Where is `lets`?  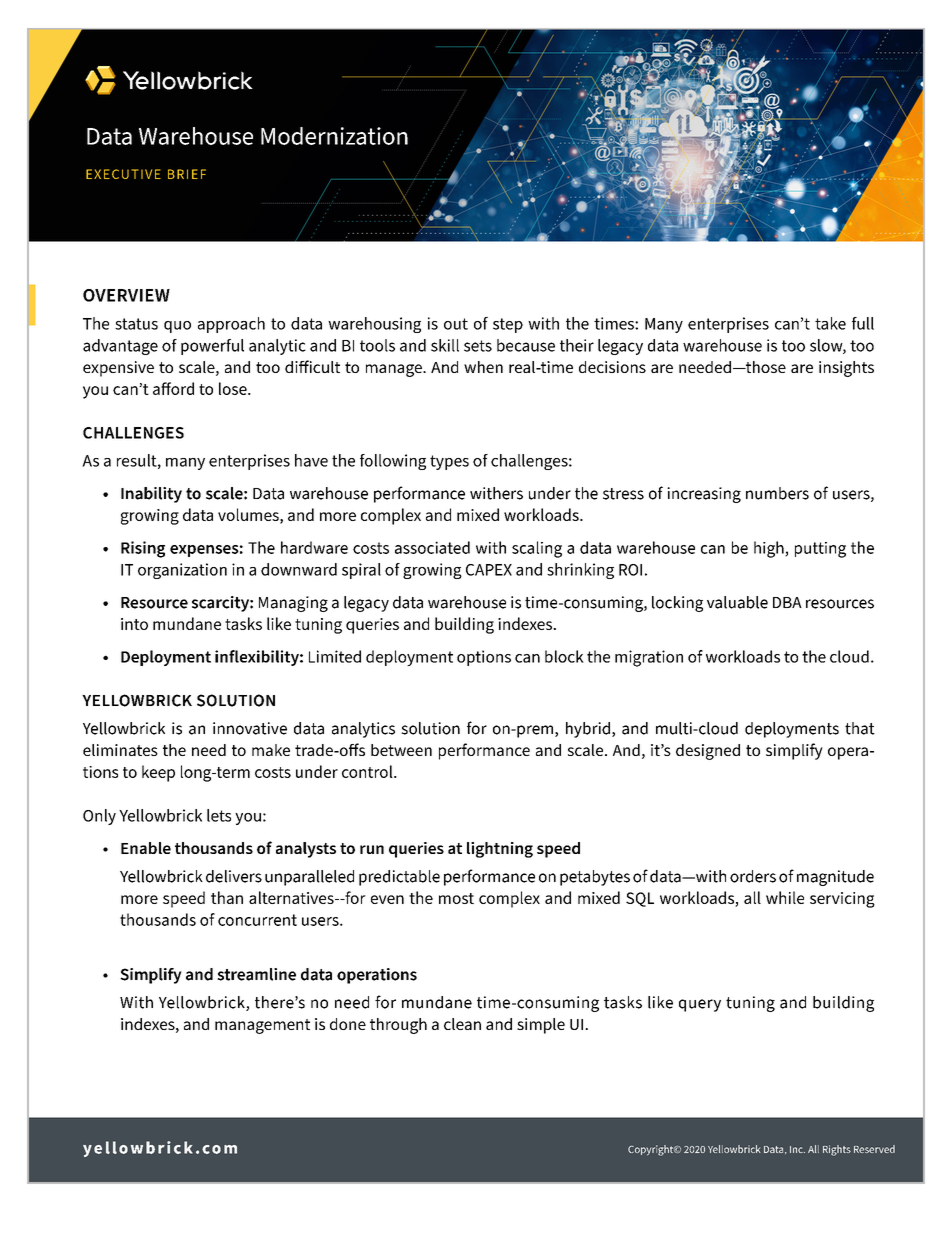
lets is located at coordinates (219, 815).
